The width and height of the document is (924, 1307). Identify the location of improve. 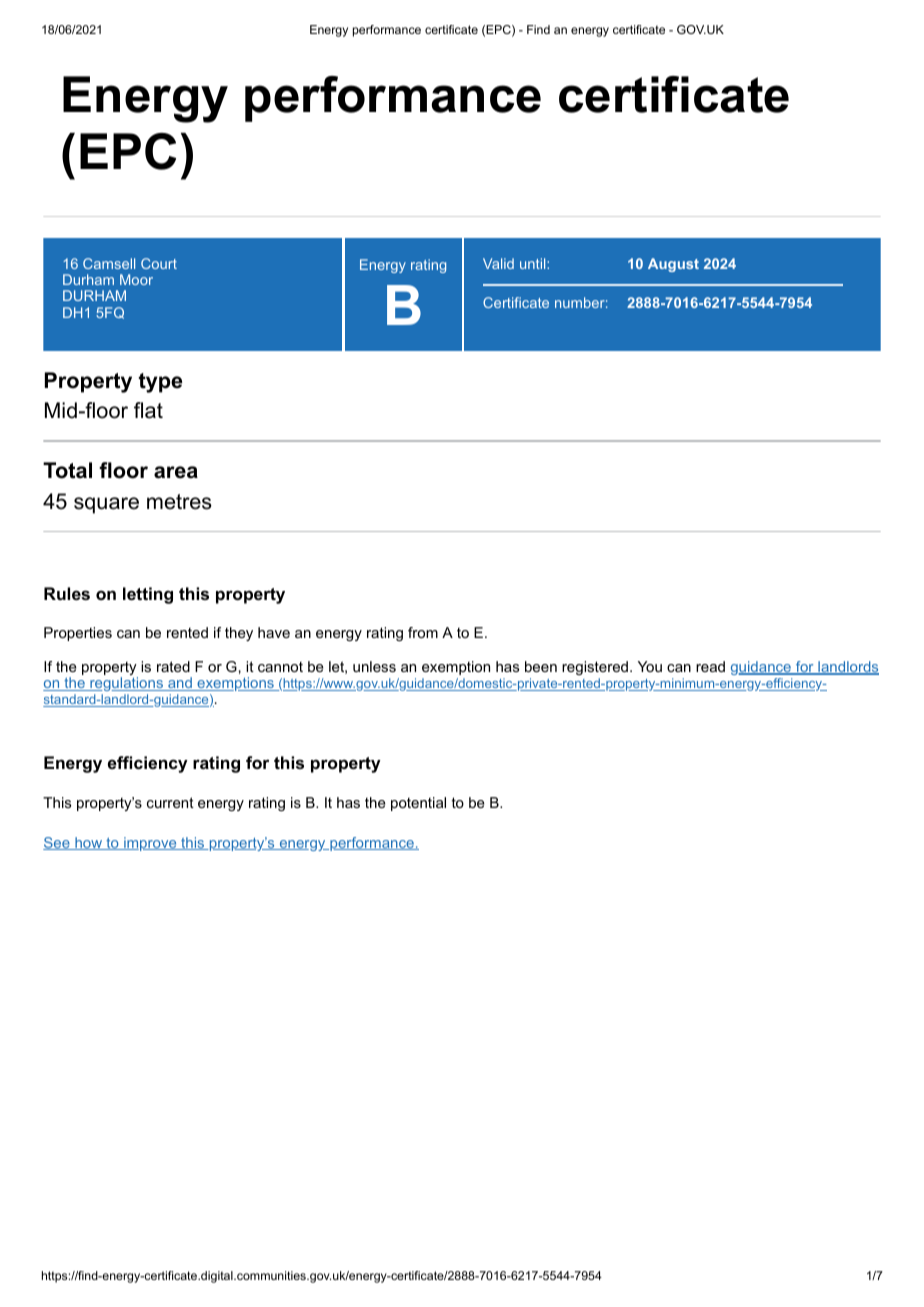
(150, 844).
